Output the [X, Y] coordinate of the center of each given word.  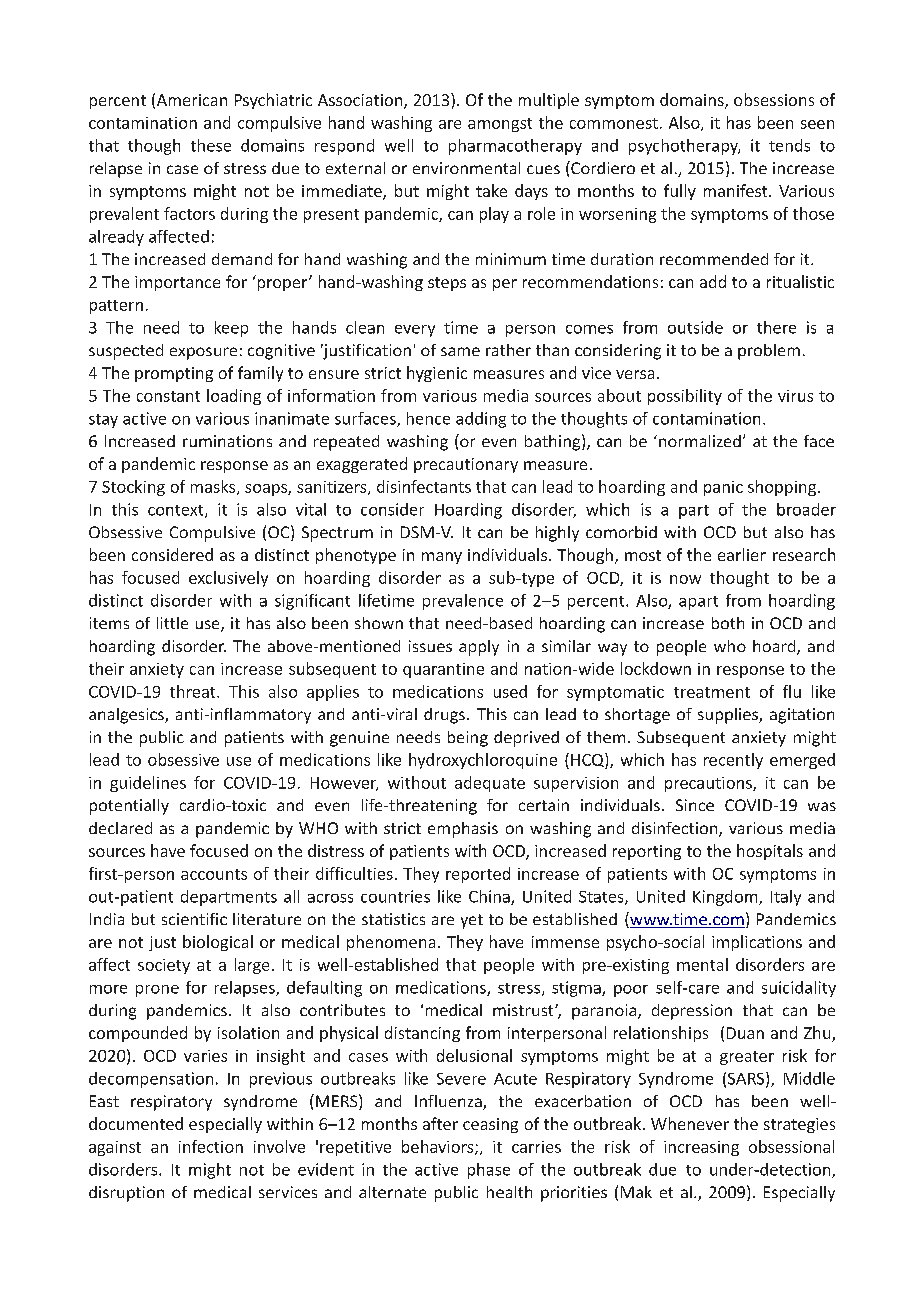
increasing [701, 1148]
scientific [194, 919]
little [172, 623]
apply [479, 648]
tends [789, 145]
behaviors [439, 1147]
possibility [685, 397]
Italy [786, 898]
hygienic [437, 374]
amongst [500, 125]
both [728, 623]
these [211, 145]
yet [472, 921]
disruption [126, 1194]
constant [168, 396]
